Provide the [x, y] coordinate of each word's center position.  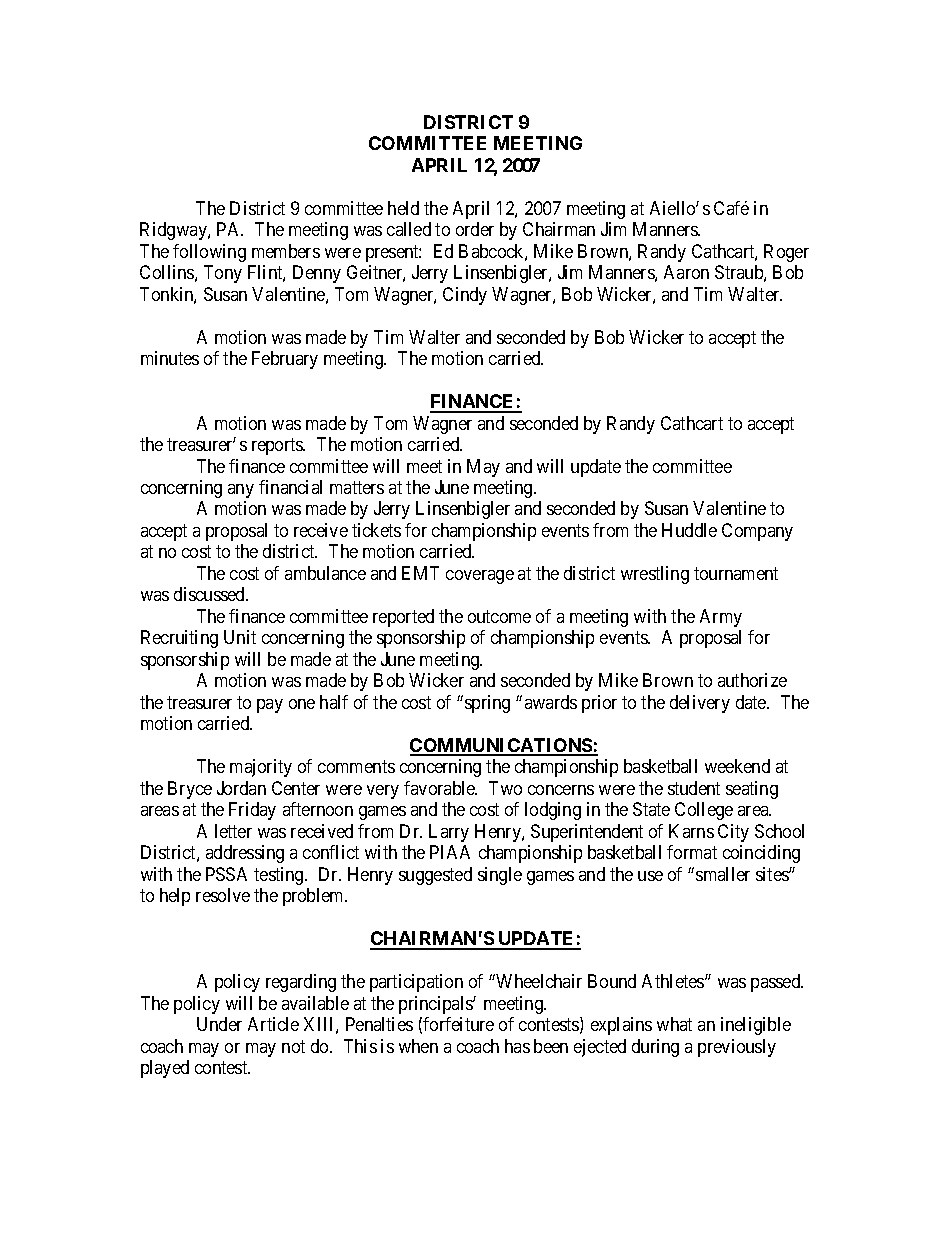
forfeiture [458, 1024]
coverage [480, 577]
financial [290, 487]
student [694, 788]
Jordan [241, 788]
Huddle [689, 530]
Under [219, 1024]
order [475, 229]
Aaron [686, 272]
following [209, 253]
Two [505, 788]
